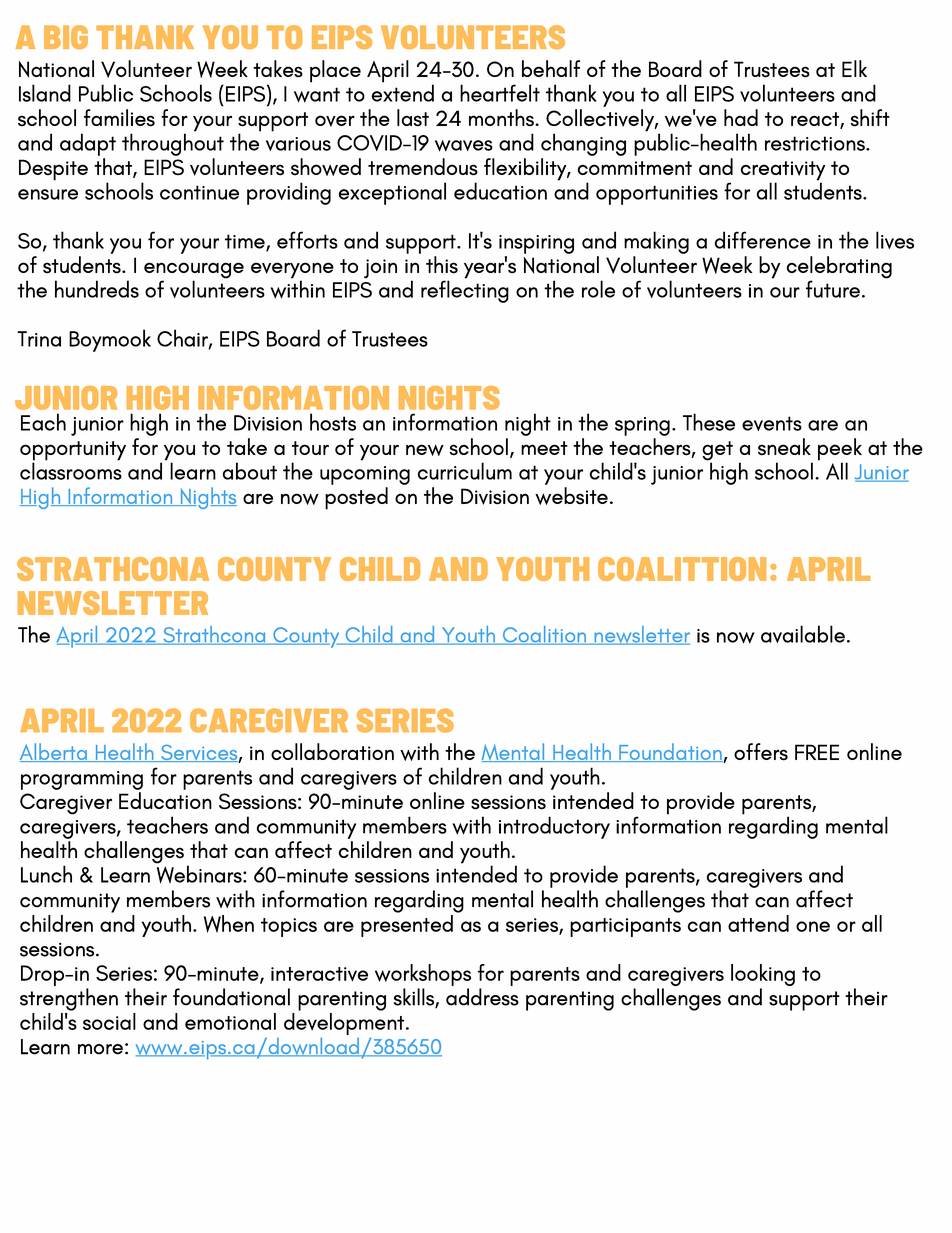  Describe the element at coordinates (854, 68) in the screenshot. I see `Elk` at that location.
